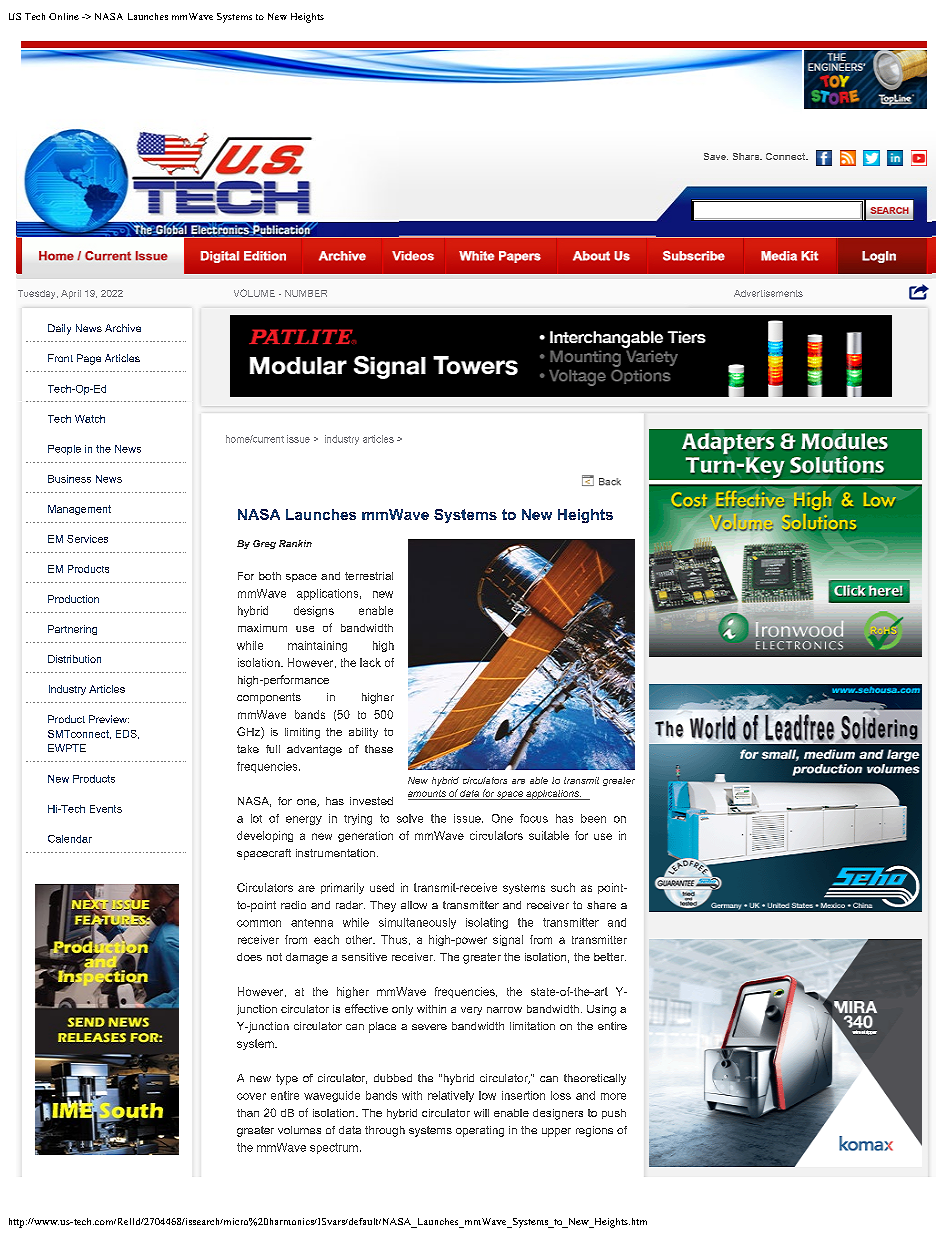 Image resolution: width=952 pixels, height=1233 pixels. What do you see at coordinates (90, 419) in the screenshot?
I see `Watch` at bounding box center [90, 419].
